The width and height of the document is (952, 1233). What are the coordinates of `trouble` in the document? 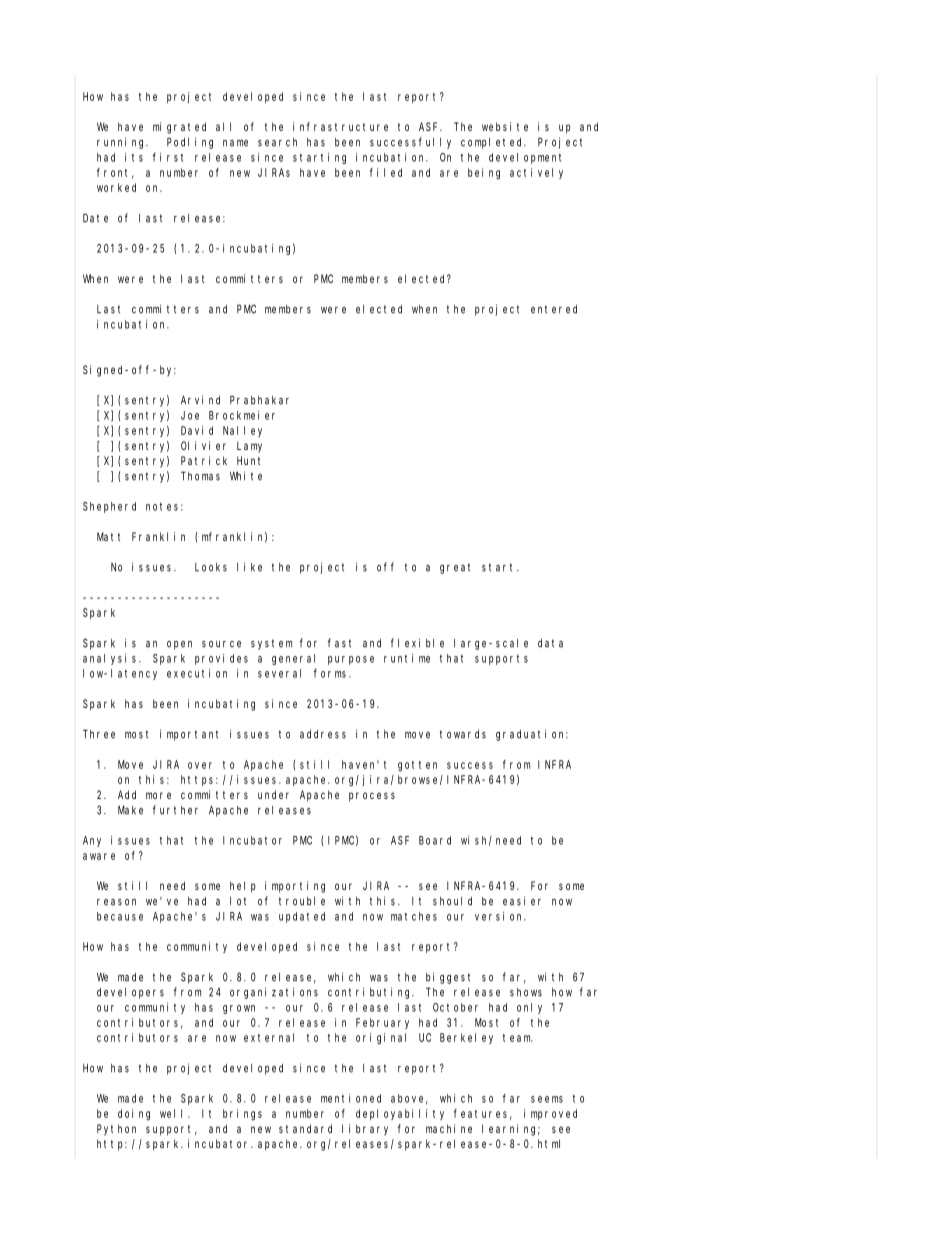 It's located at (302, 901).
